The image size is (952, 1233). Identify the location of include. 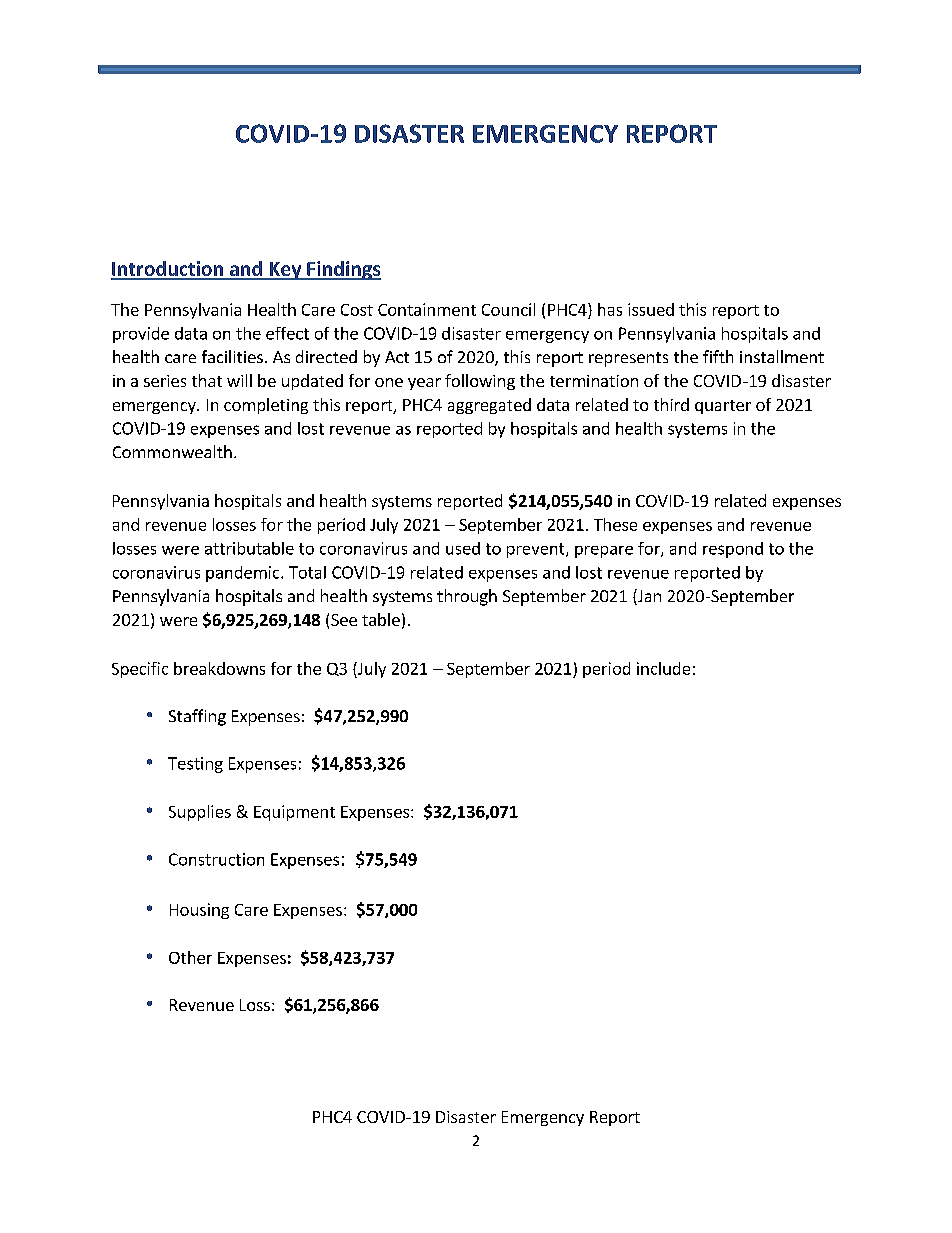
(663, 668).
